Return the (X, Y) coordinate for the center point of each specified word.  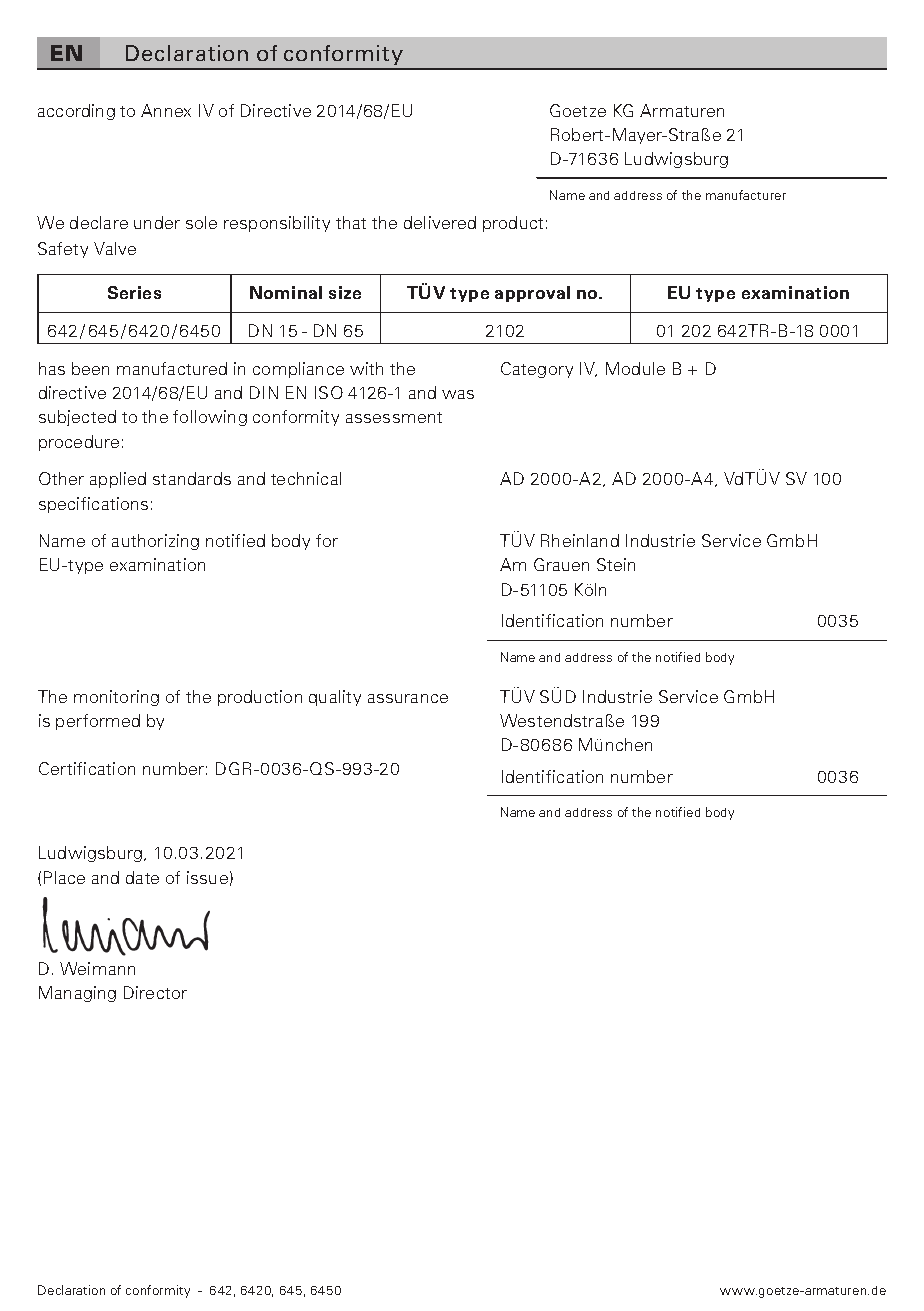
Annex (166, 110)
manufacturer (746, 195)
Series (134, 292)
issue (207, 877)
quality (335, 698)
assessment (394, 417)
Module (635, 368)
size (345, 292)
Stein (616, 564)
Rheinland (580, 540)
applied (118, 480)
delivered (440, 222)
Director (155, 992)
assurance (408, 698)
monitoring (116, 698)
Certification (87, 768)
